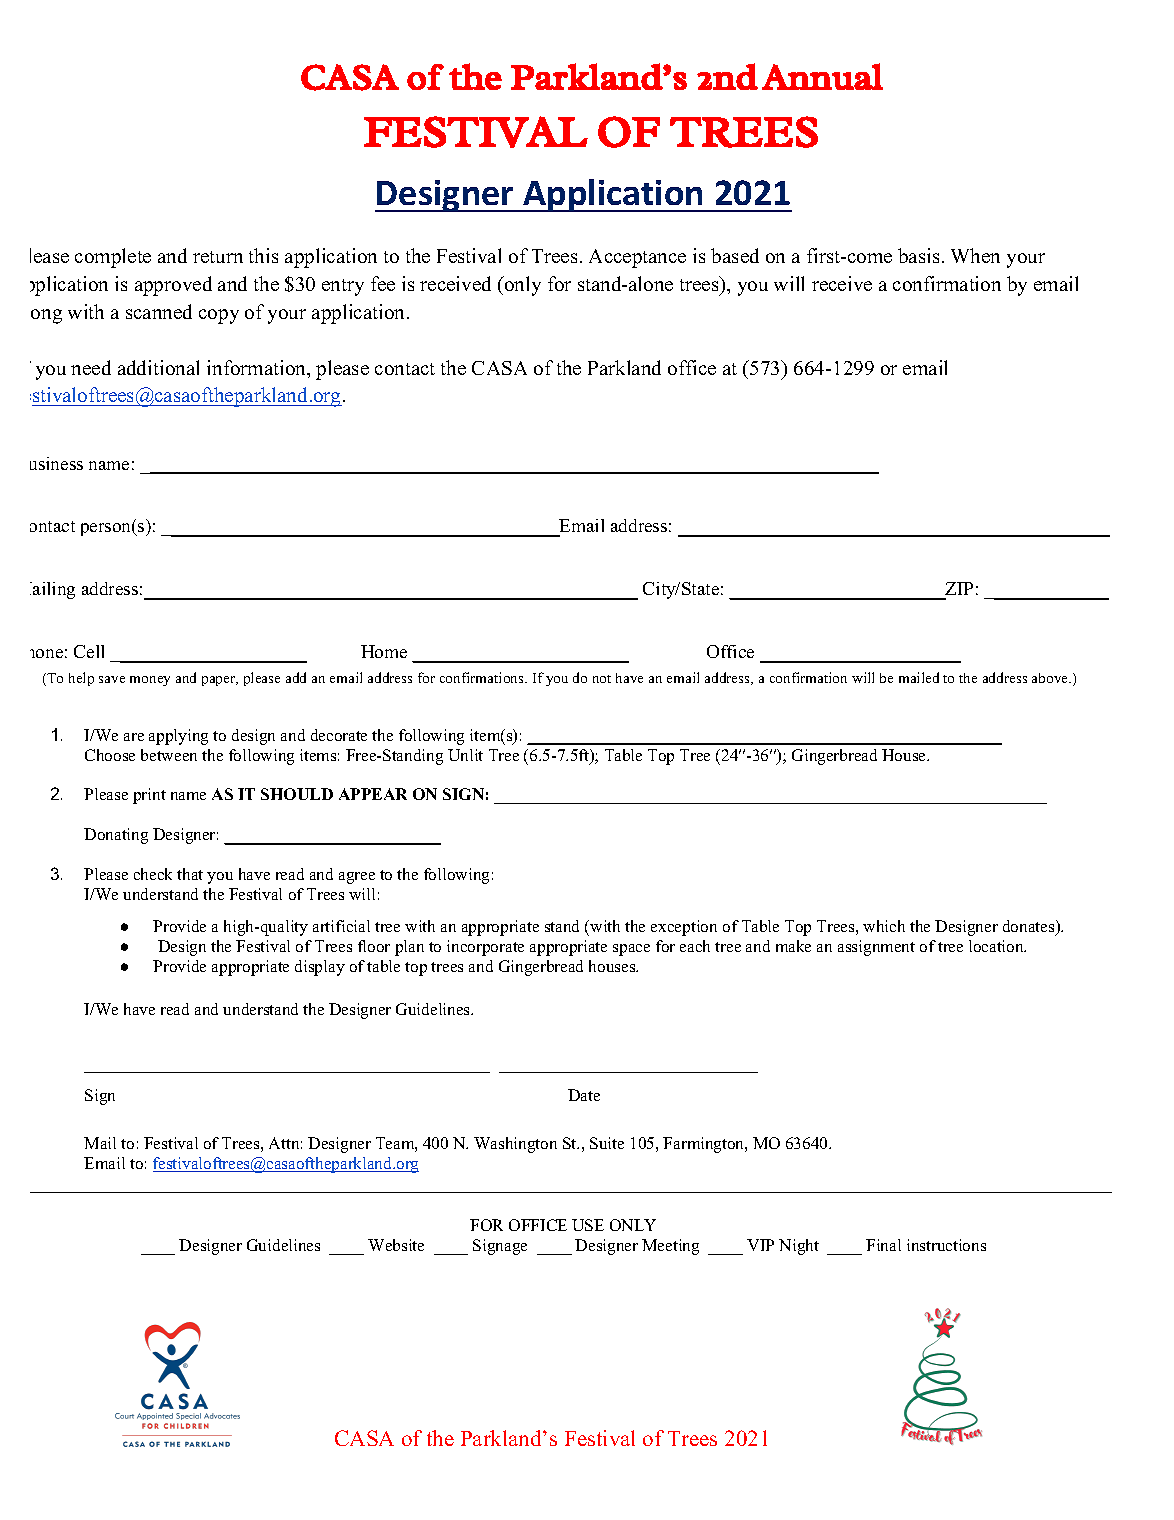  Describe the element at coordinates (396, 1245) in the screenshot. I see `Website` at that location.
